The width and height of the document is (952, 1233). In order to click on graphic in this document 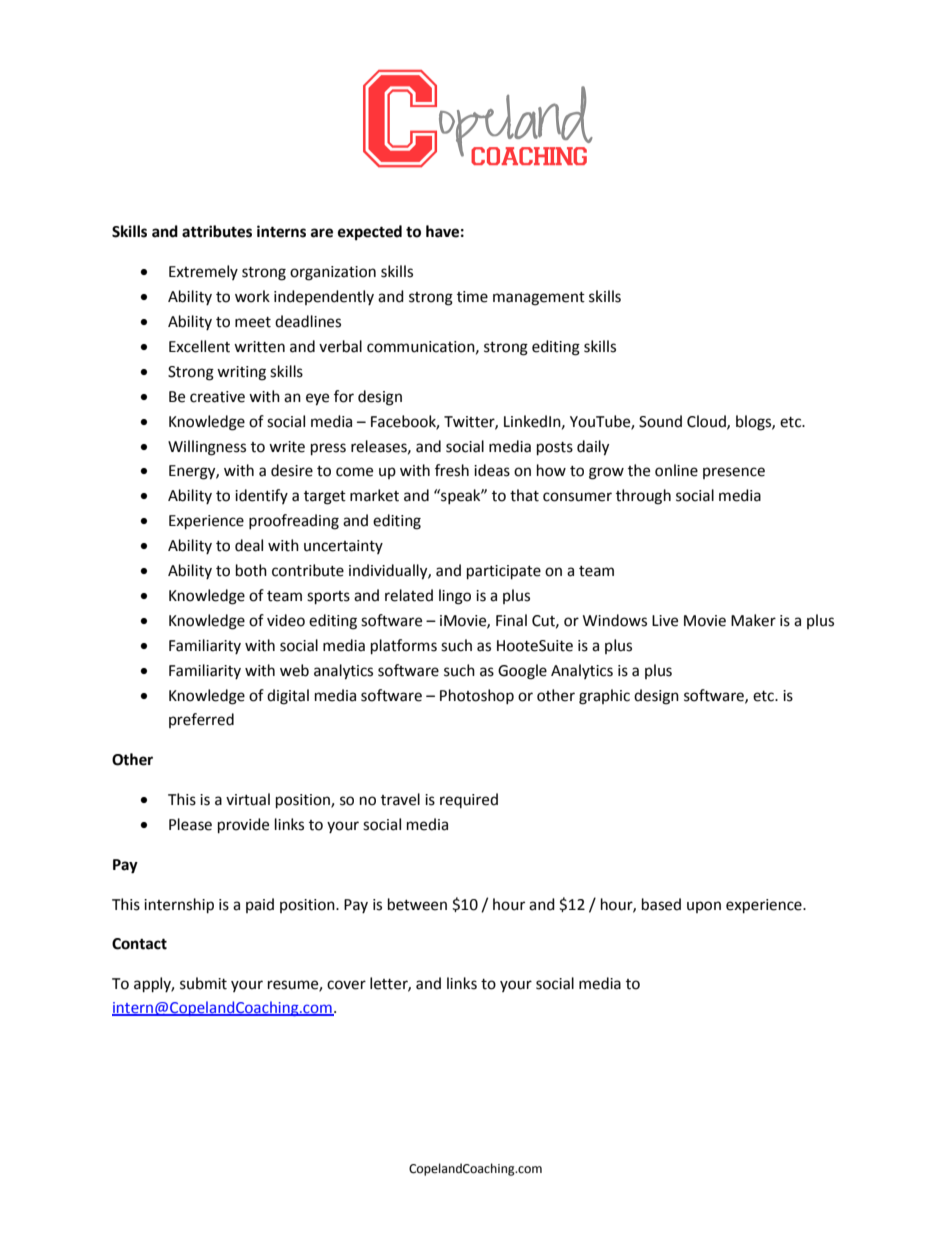, I will do `click(604, 697)`.
